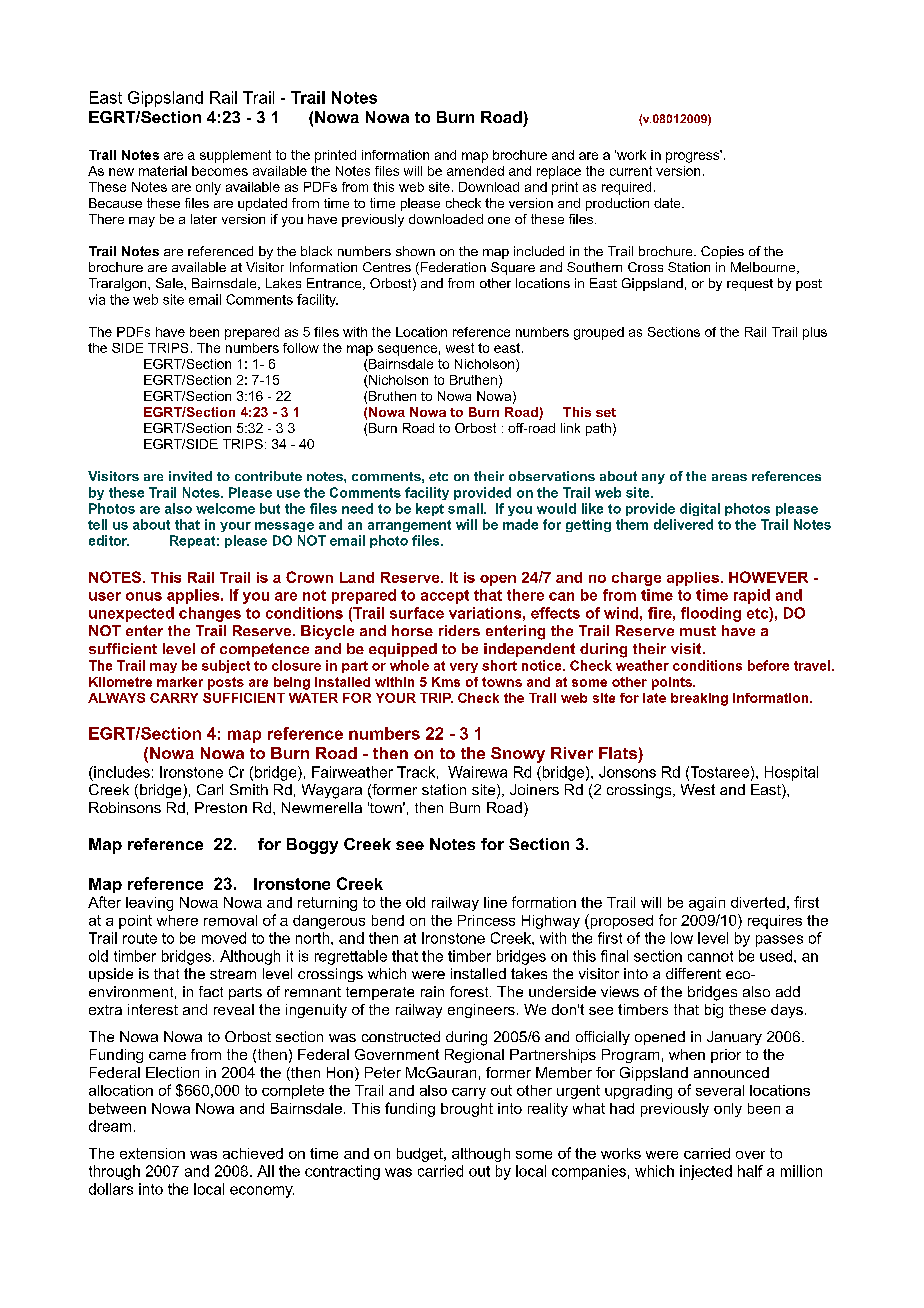 The image size is (924, 1308). Describe the element at coordinates (152, 1153) in the screenshot. I see `extension` at that location.
